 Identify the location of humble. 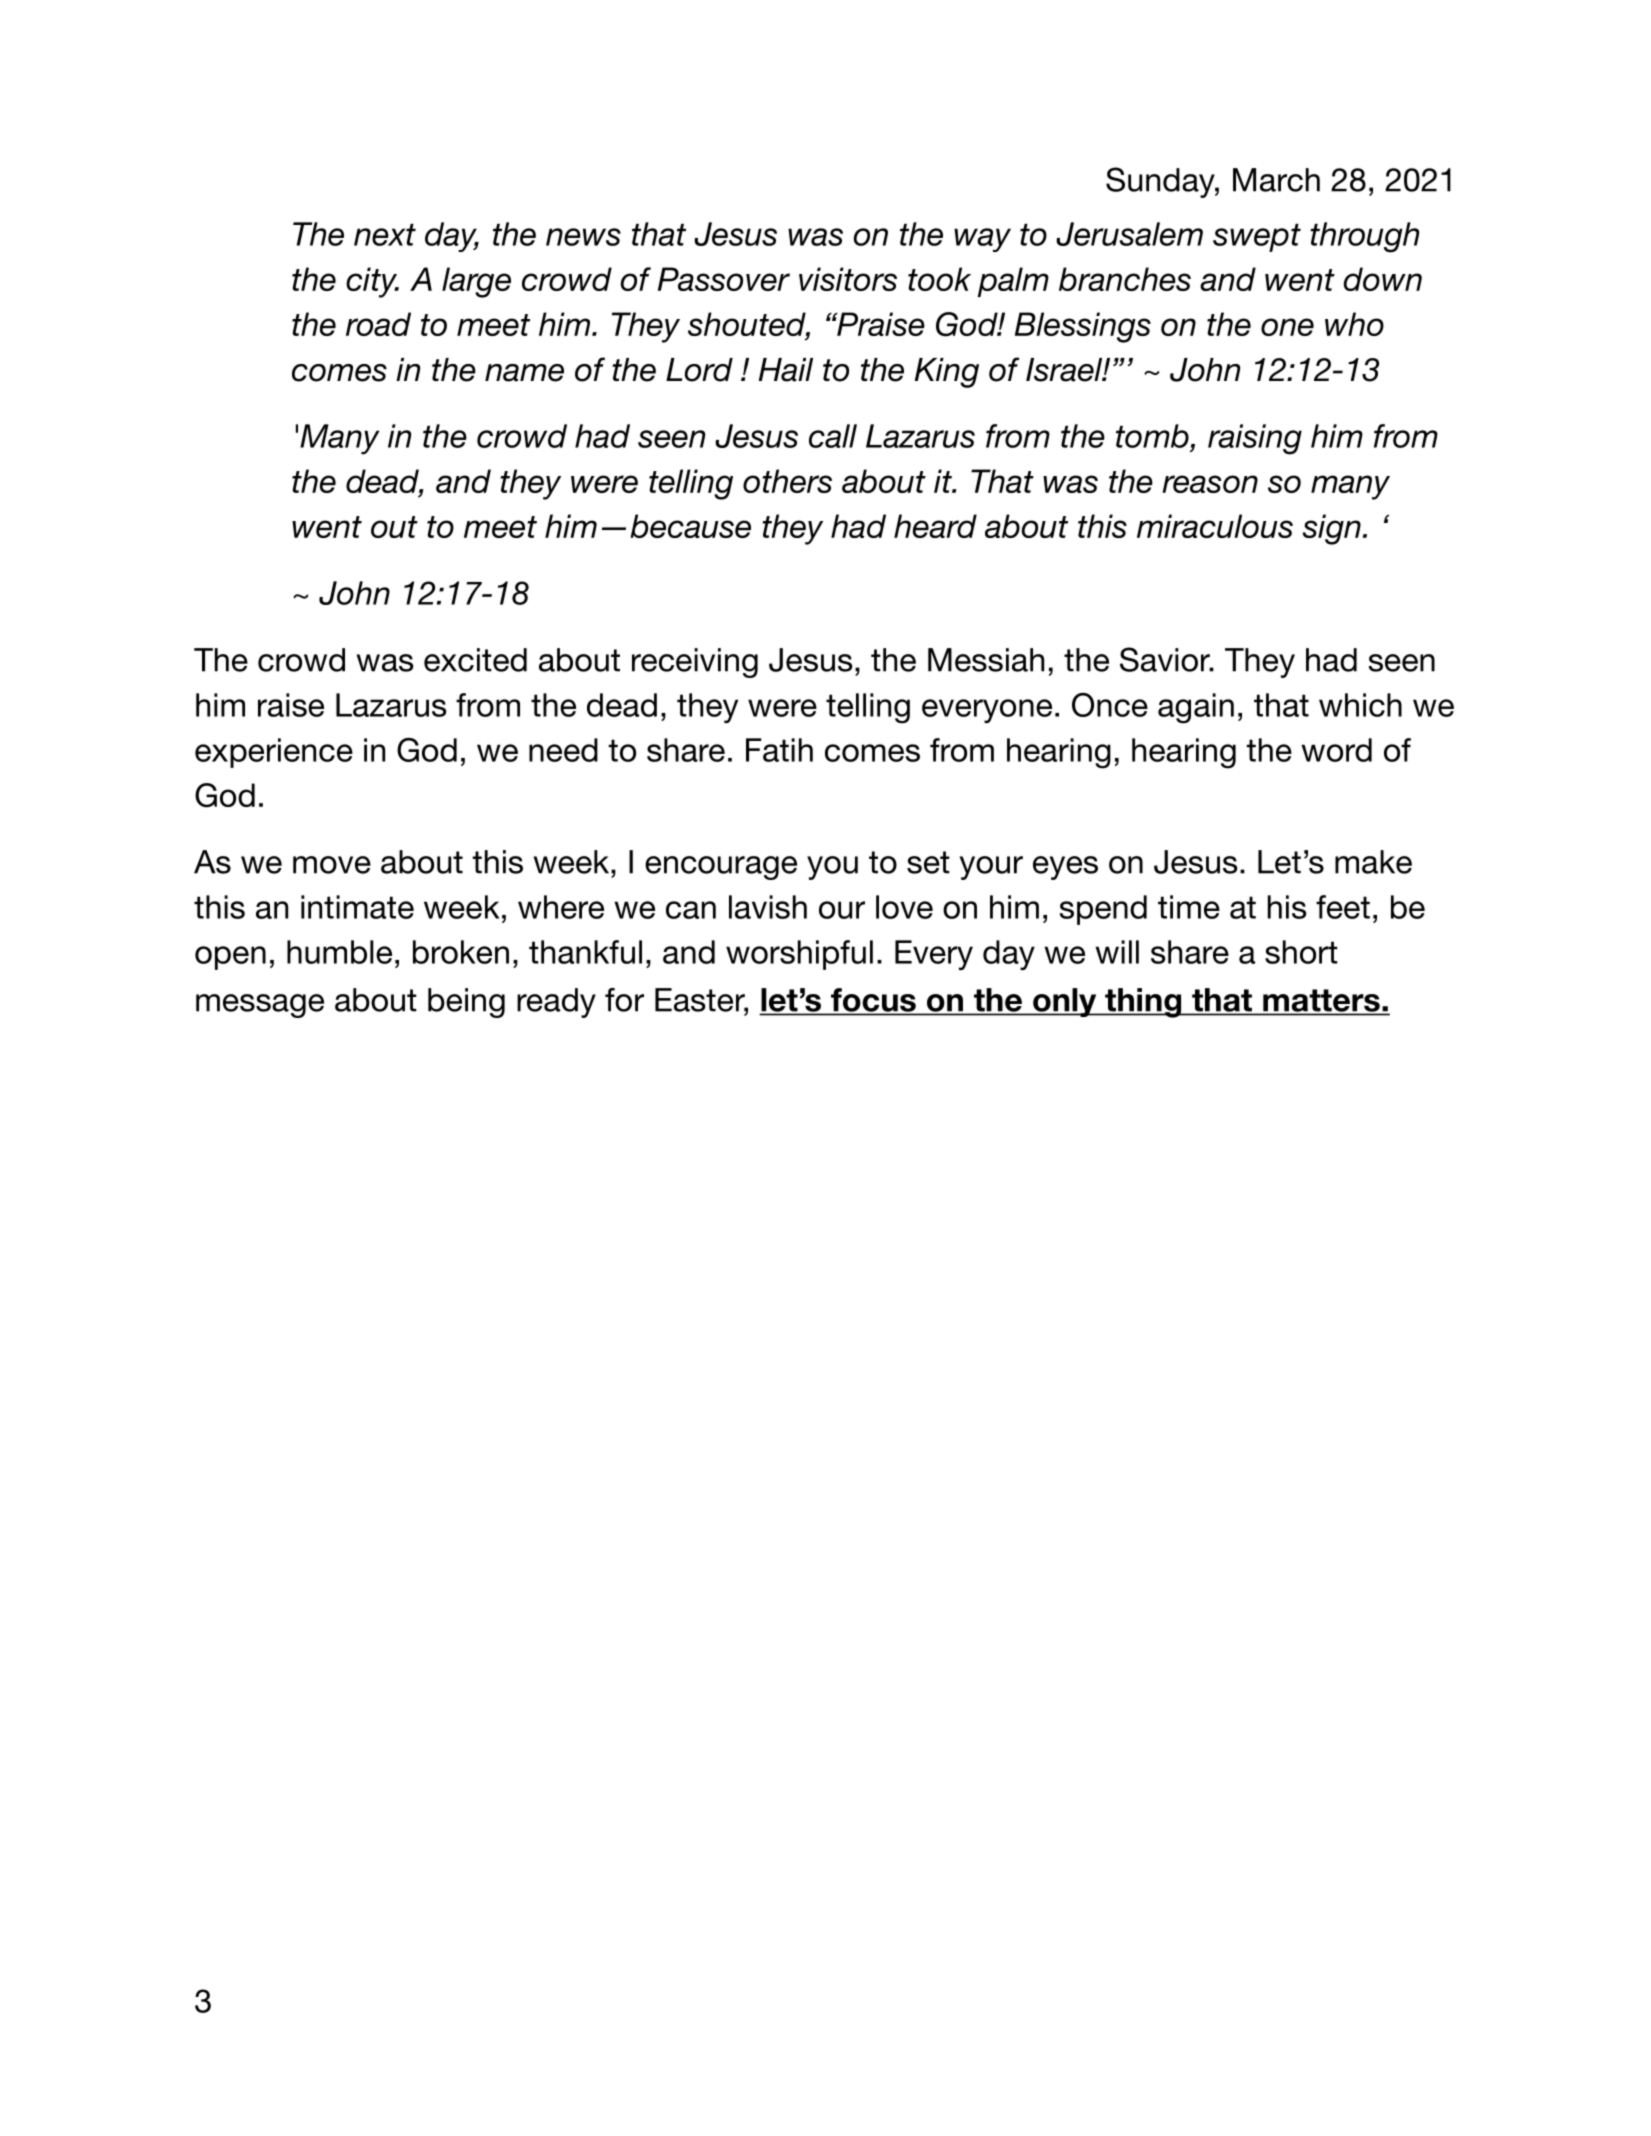
(339, 952).
